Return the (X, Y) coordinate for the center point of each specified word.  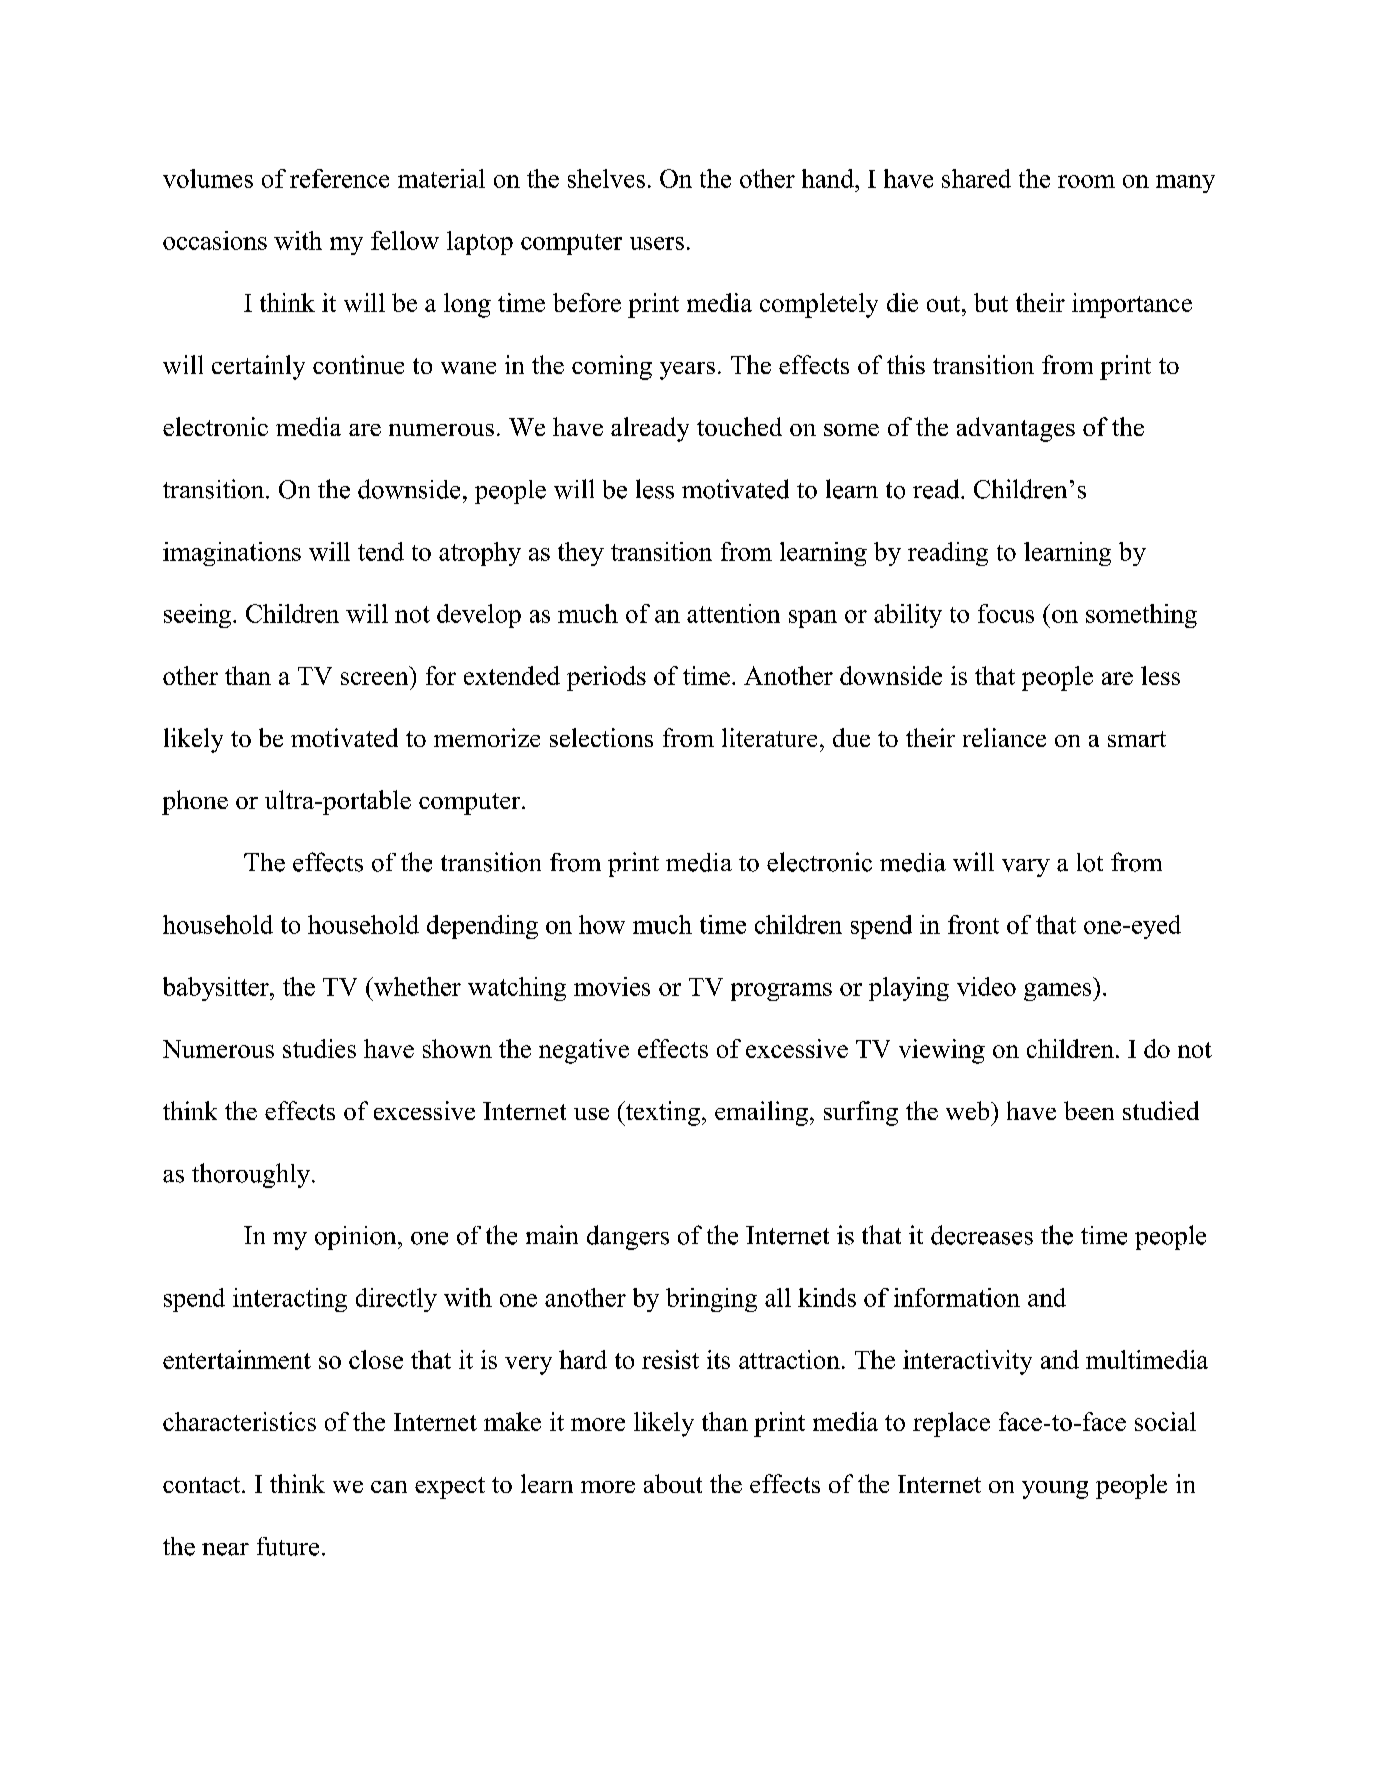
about (673, 1483)
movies (612, 986)
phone (195, 802)
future (288, 1546)
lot (1090, 862)
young (1055, 1490)
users (657, 243)
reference (339, 178)
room (1086, 181)
